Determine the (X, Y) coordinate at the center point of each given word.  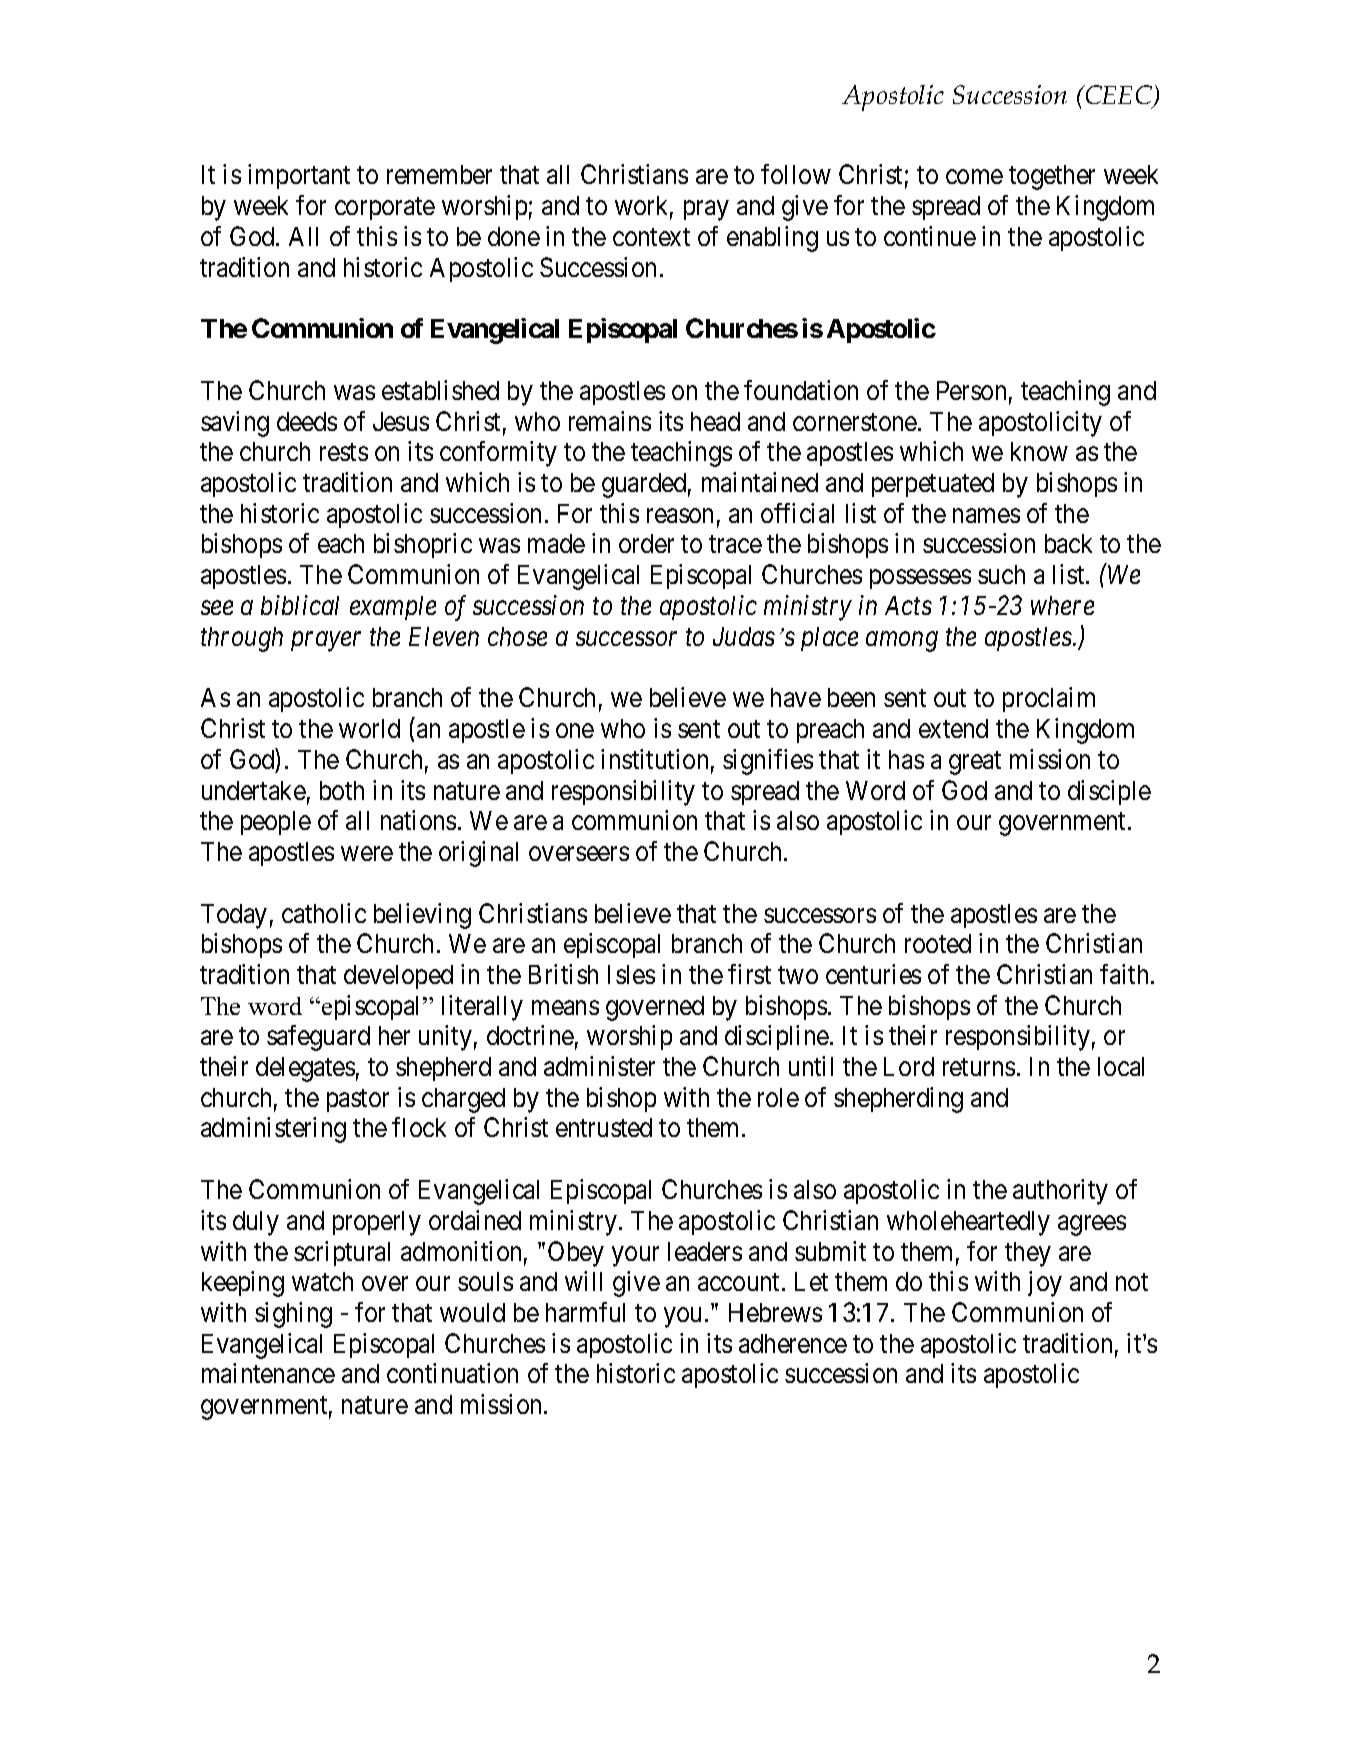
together (1052, 177)
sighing (293, 1315)
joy (1045, 1284)
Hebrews (775, 1312)
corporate (385, 209)
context (651, 237)
